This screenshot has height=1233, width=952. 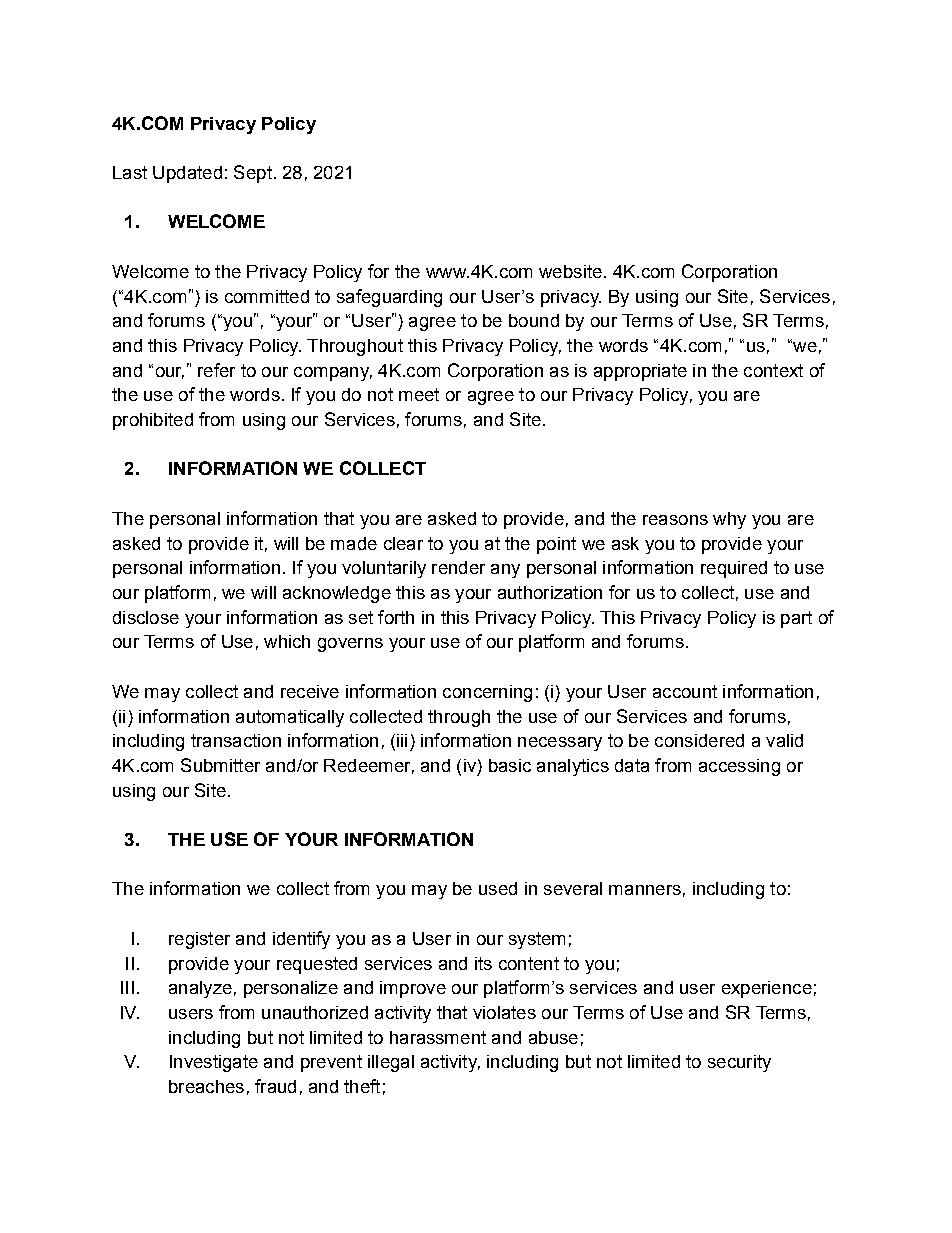 What do you see at coordinates (534, 320) in the screenshot?
I see `bound` at bounding box center [534, 320].
